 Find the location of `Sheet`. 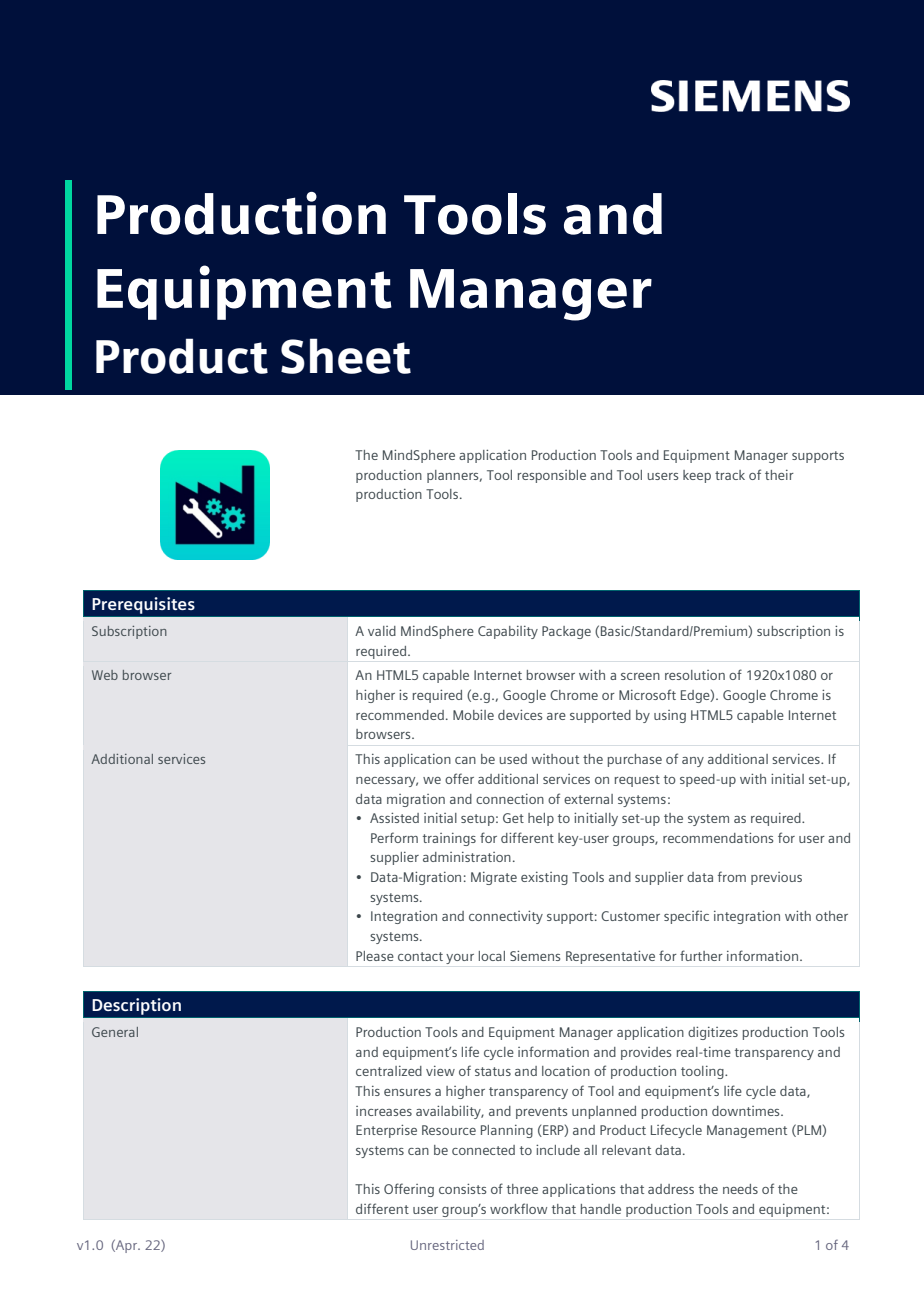

Sheet is located at coordinates (346, 356).
